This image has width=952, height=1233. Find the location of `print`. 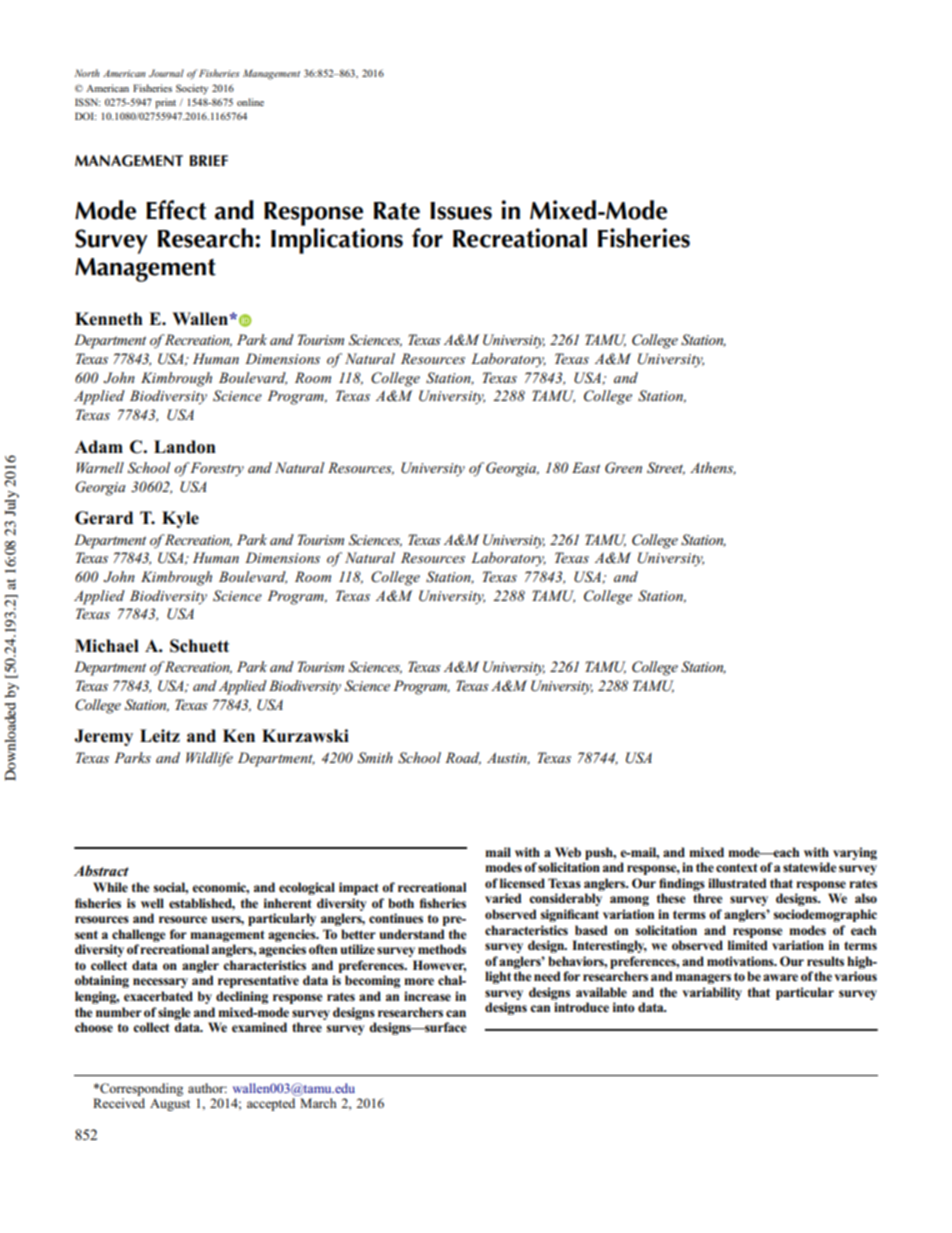

print is located at coordinates (165, 103).
